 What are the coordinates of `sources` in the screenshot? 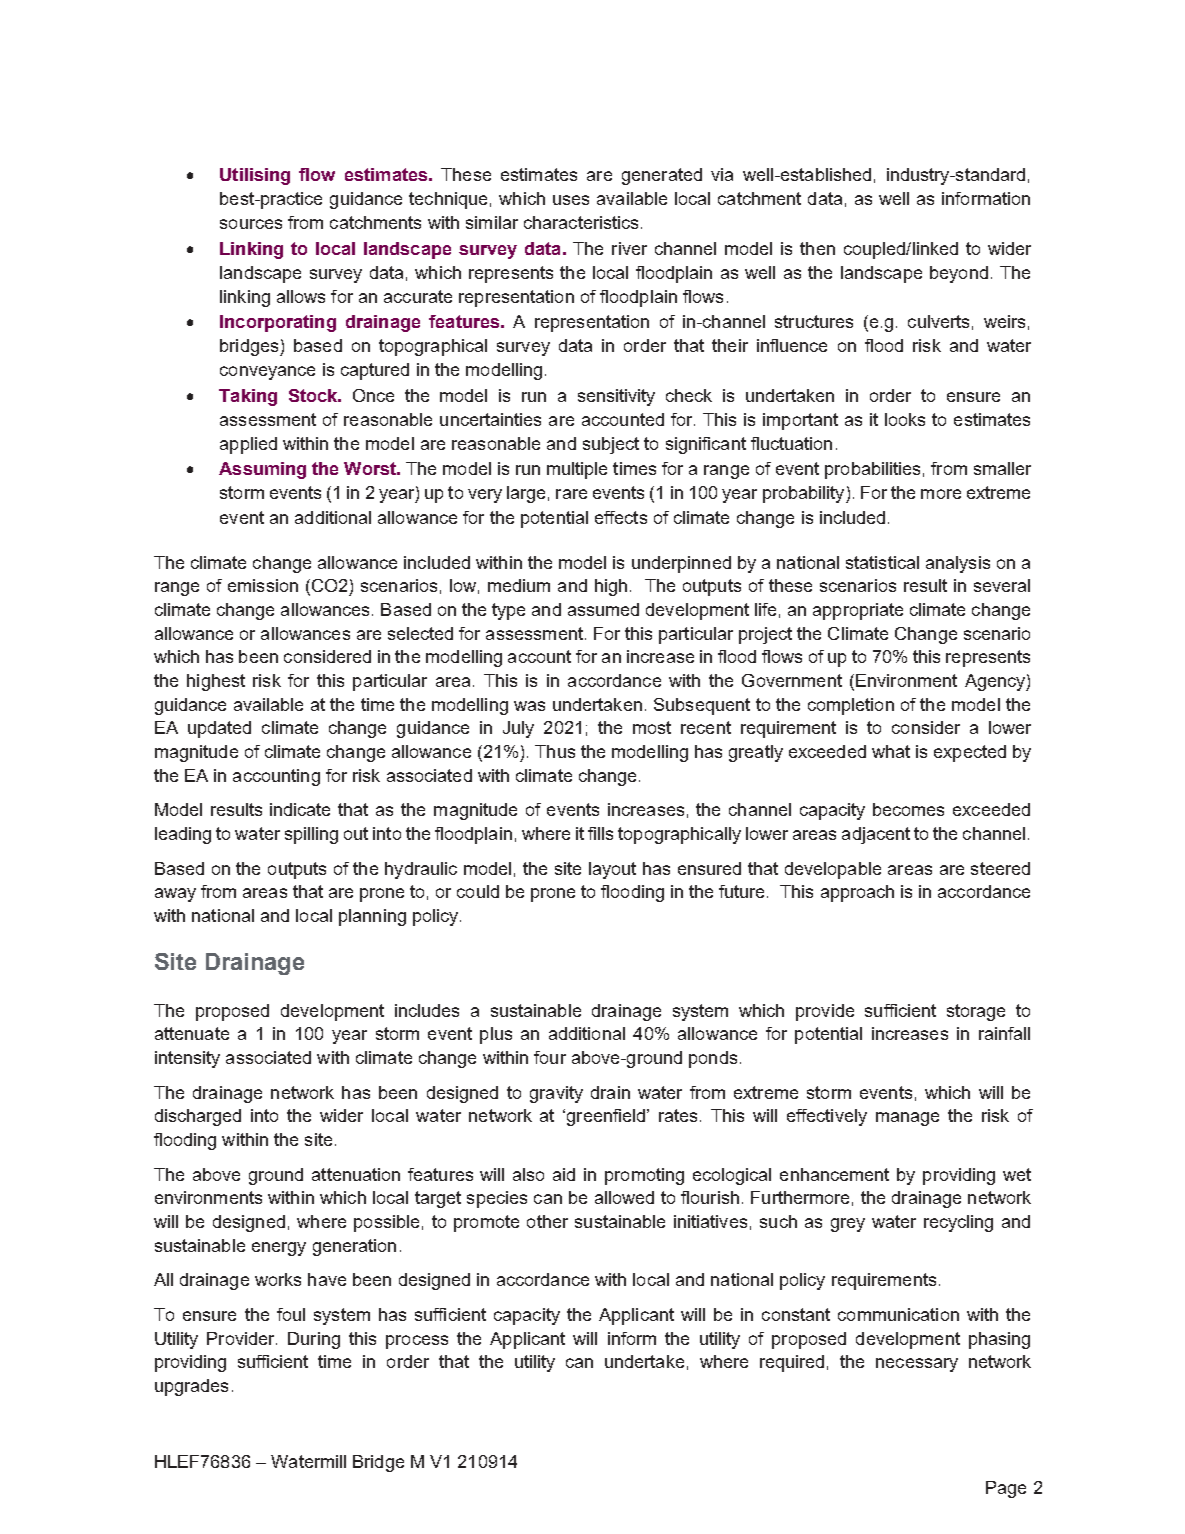 It's located at (251, 224).
